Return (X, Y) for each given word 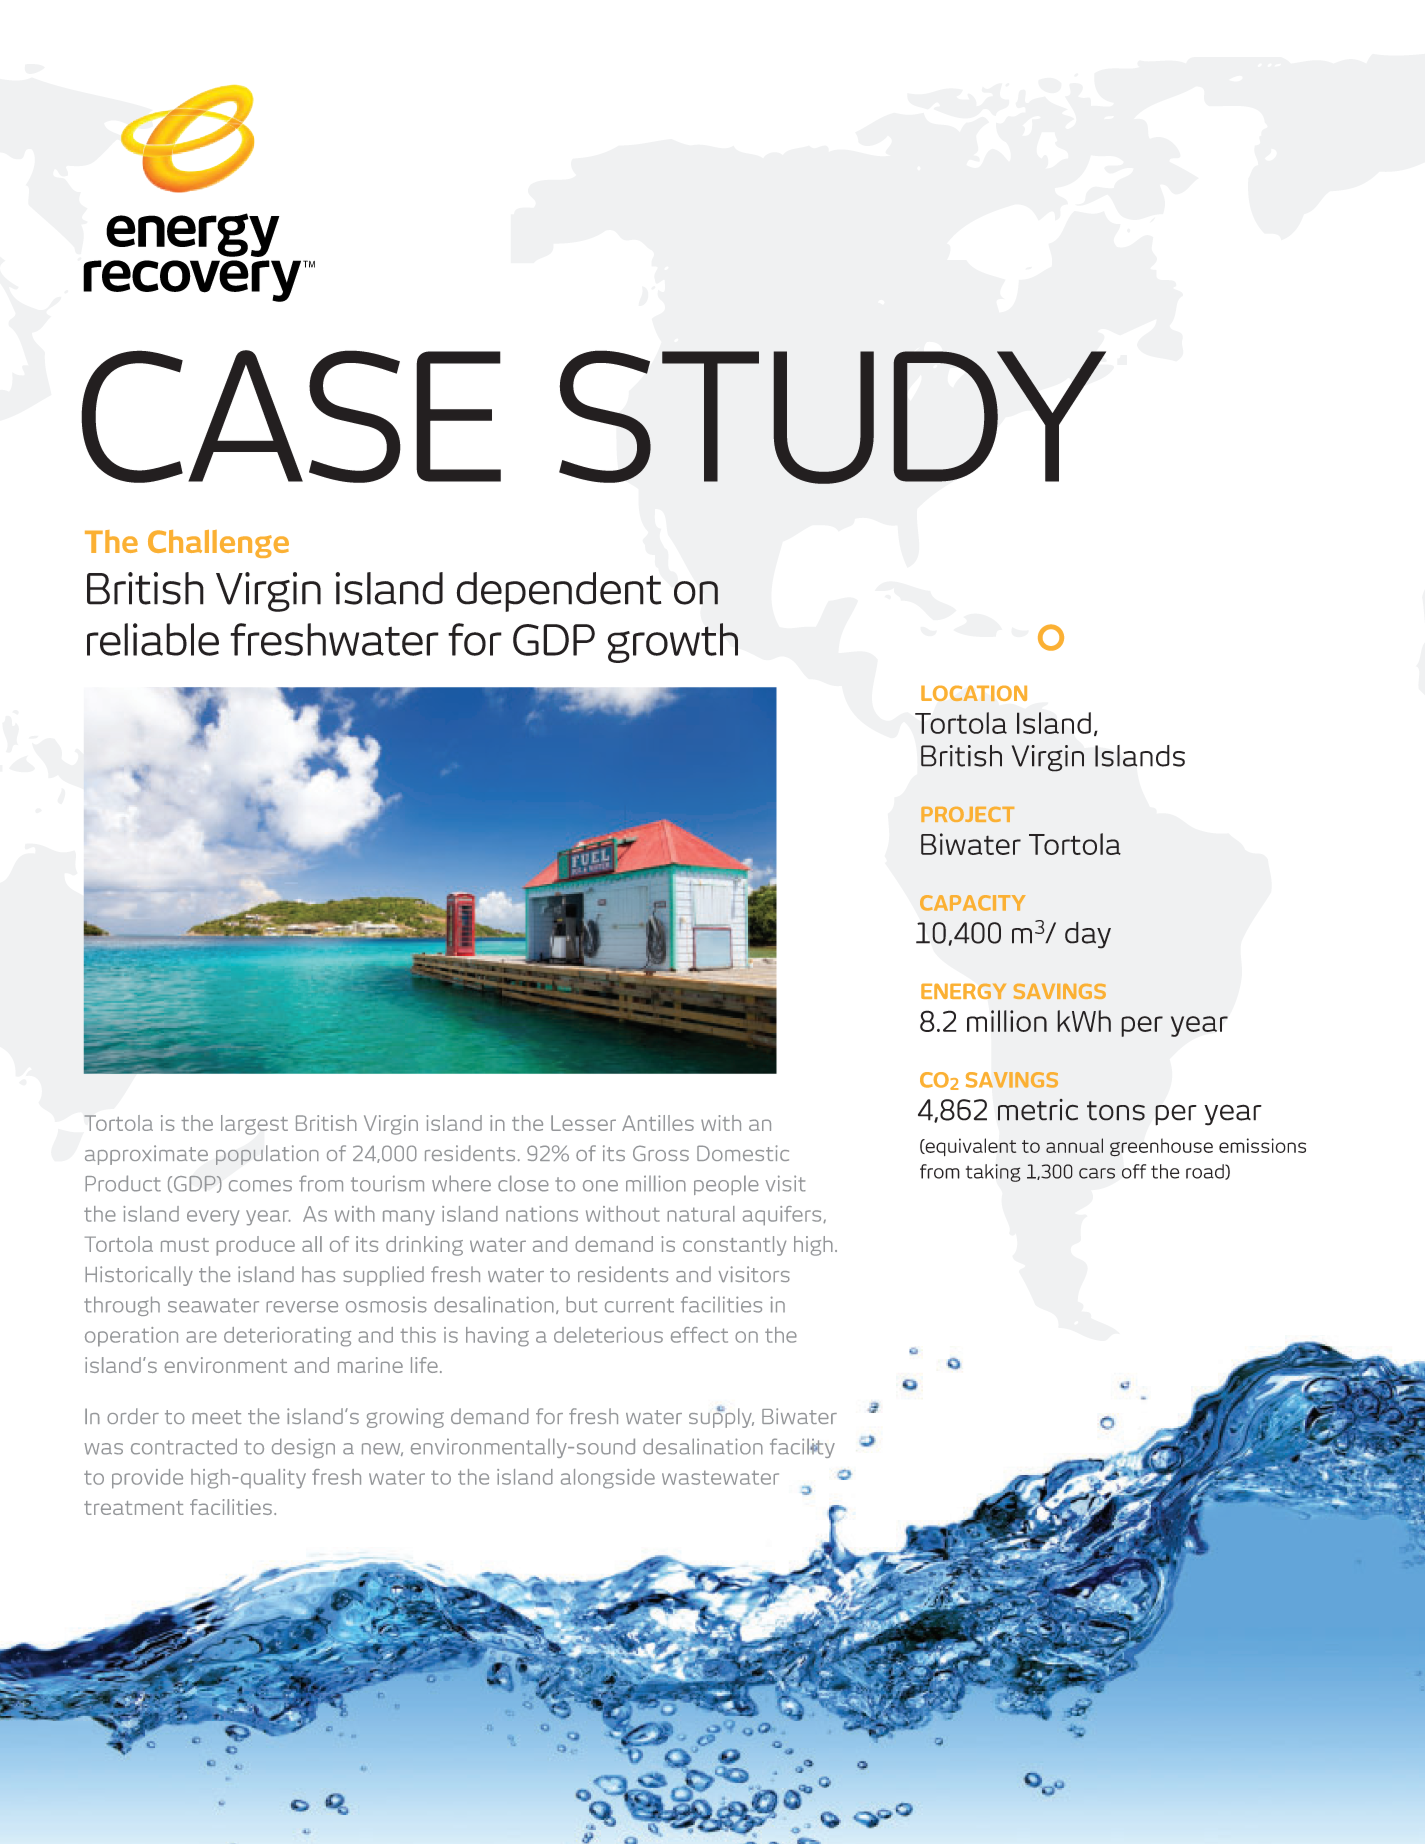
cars (1097, 1173)
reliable (153, 639)
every (213, 1218)
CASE (291, 416)
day (1088, 935)
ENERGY (963, 991)
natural (701, 1214)
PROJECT (967, 814)
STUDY (832, 417)
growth (672, 643)
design (303, 1448)
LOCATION (974, 693)
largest (254, 1125)
